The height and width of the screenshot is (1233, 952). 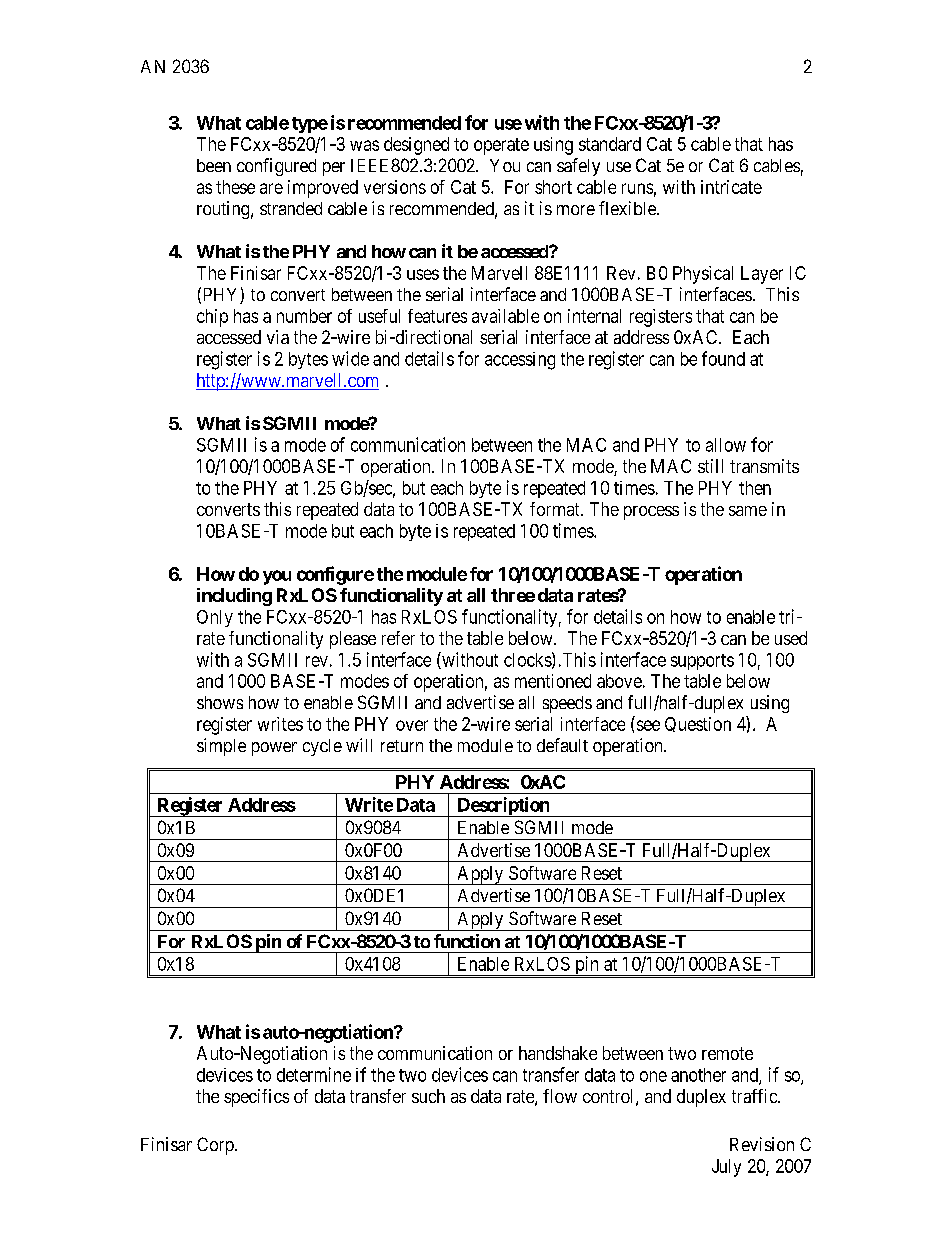 What do you see at coordinates (702, 662) in the screenshot?
I see `supports` at bounding box center [702, 662].
